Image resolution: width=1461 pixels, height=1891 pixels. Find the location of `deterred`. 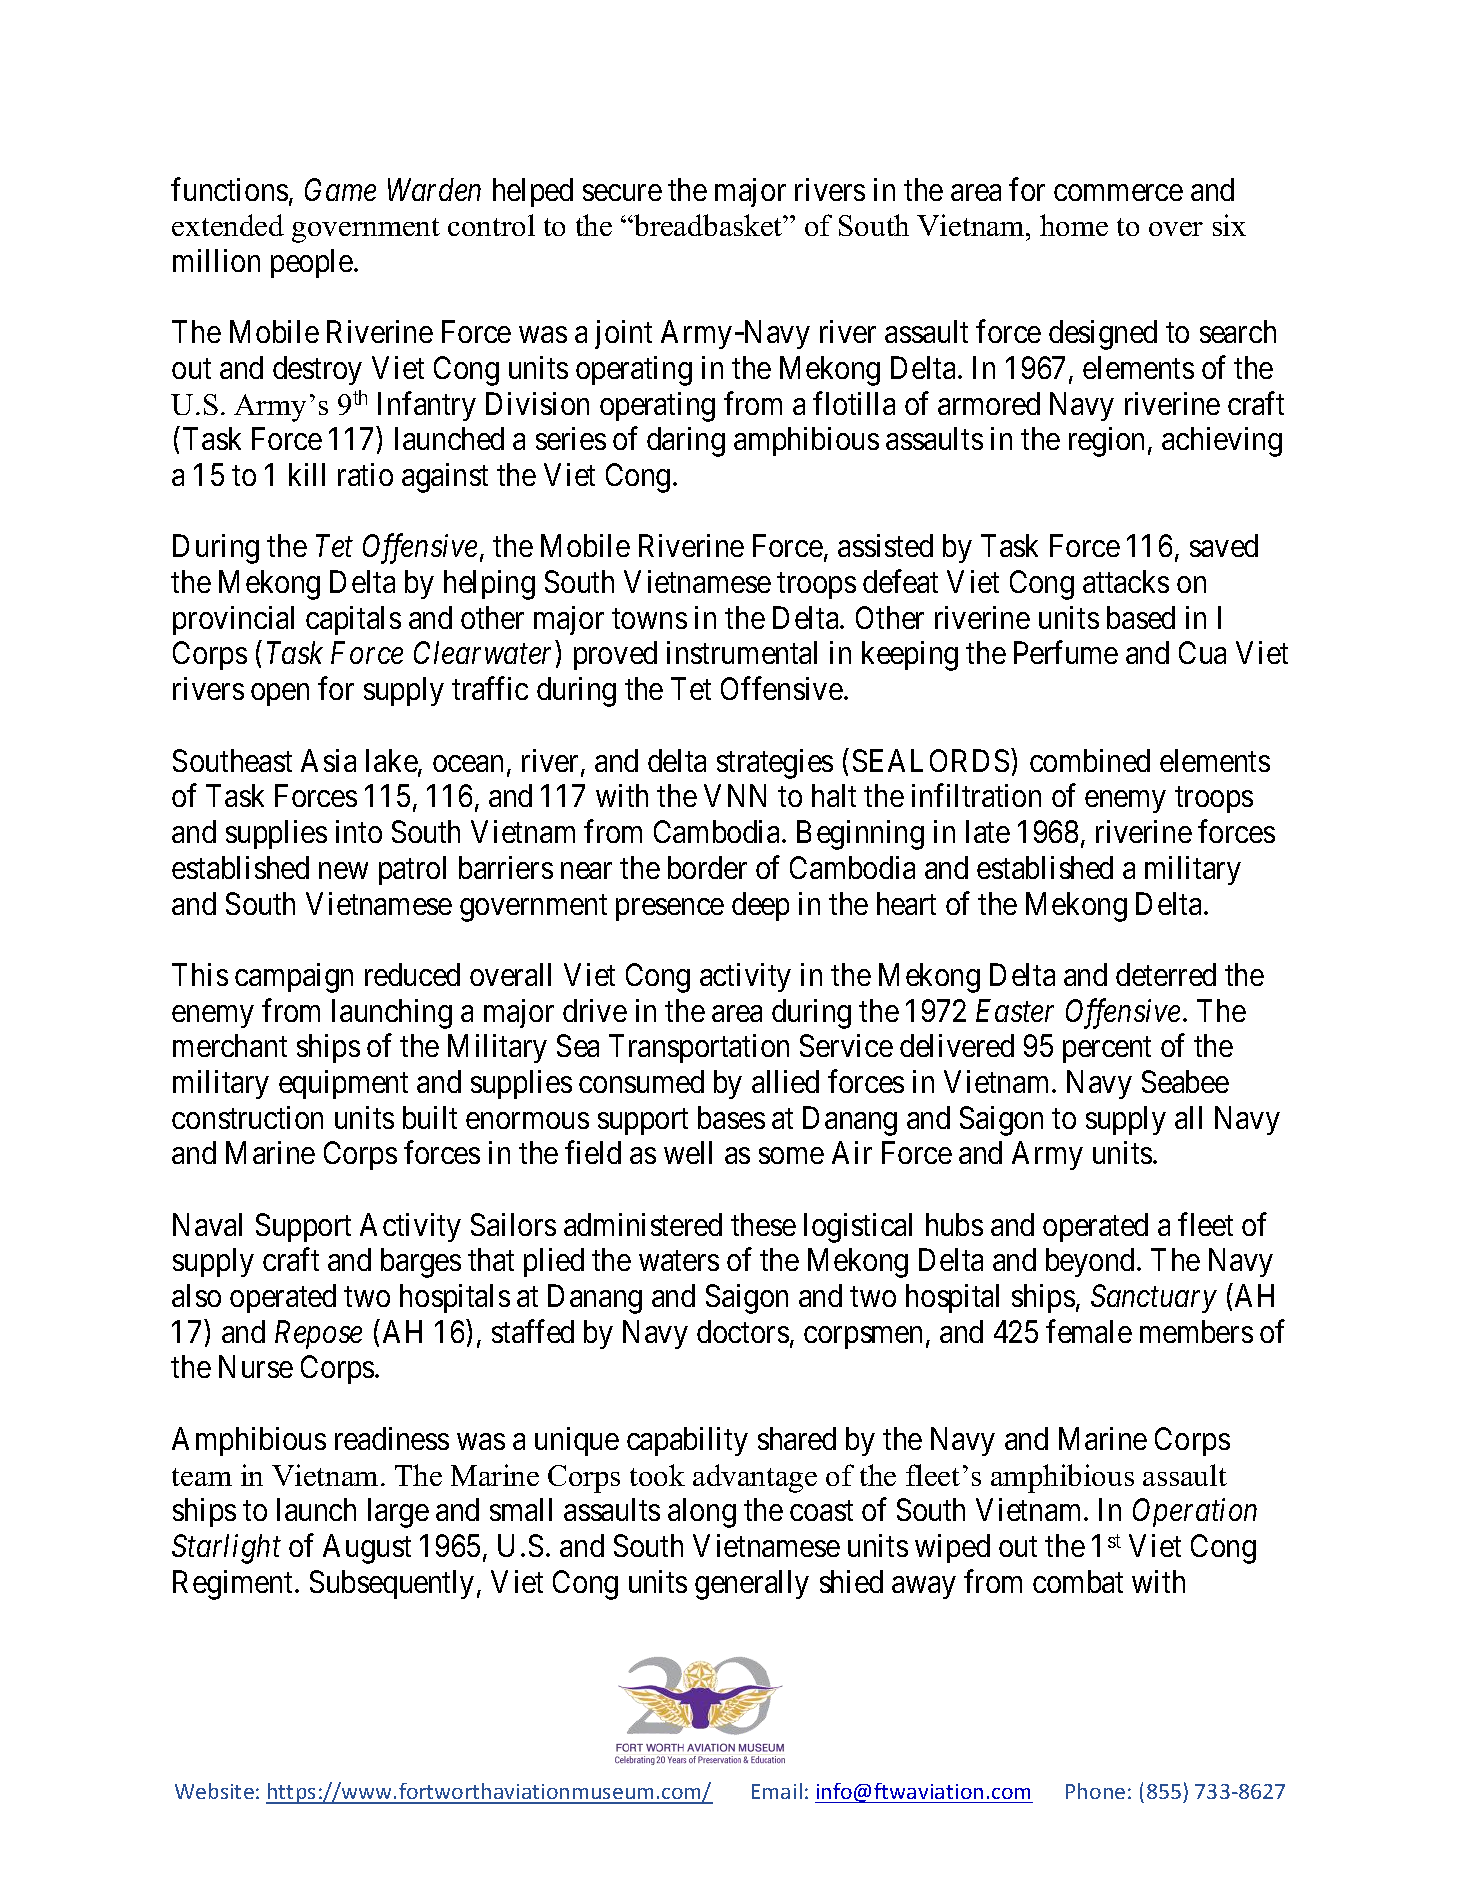

deterred is located at coordinates (1166, 974).
